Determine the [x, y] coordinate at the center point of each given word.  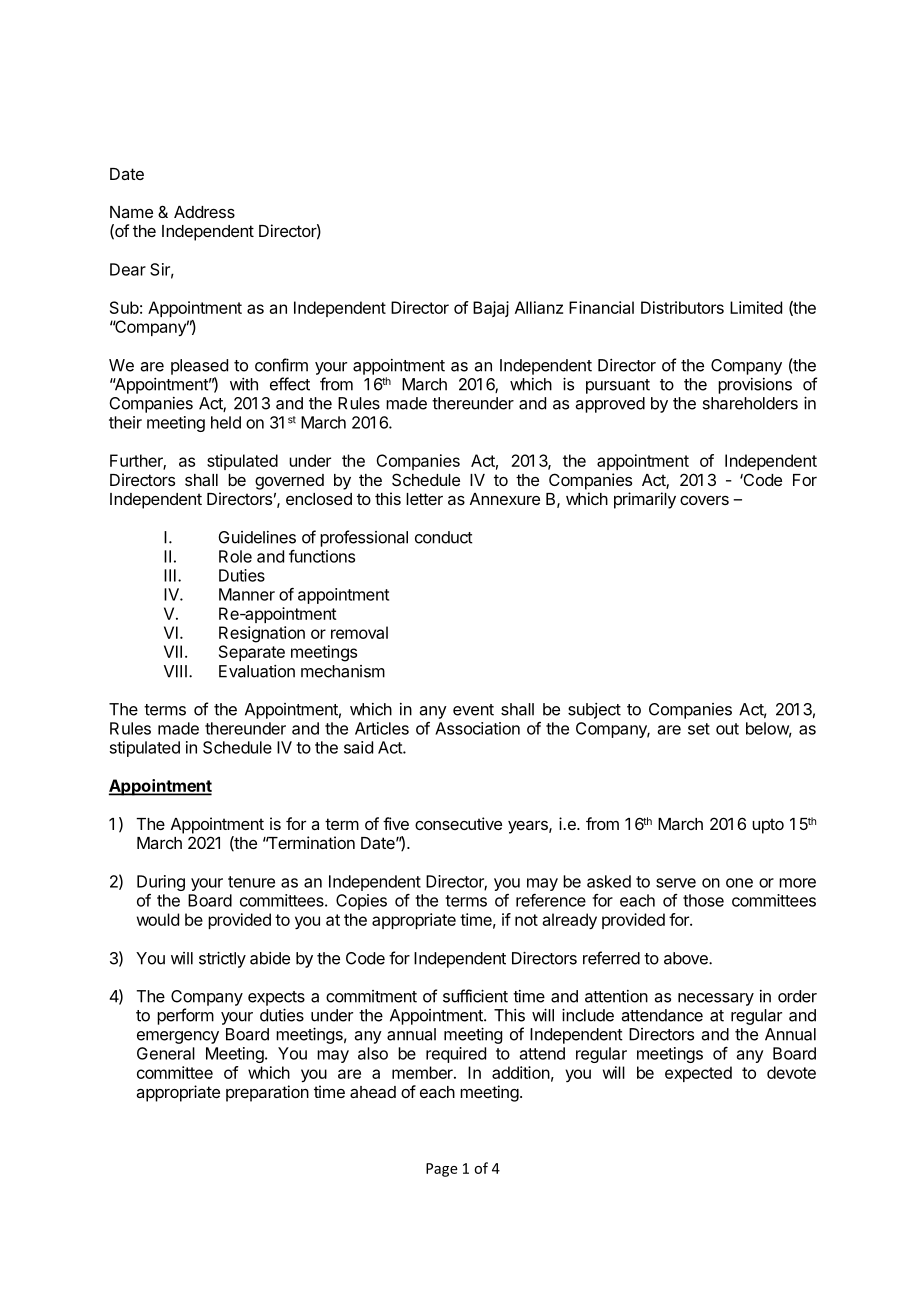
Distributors [682, 307]
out [727, 729]
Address [204, 212]
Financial [601, 307]
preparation [267, 1093]
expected [698, 1074]
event [473, 710]
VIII [175, 671]
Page [442, 1170]
